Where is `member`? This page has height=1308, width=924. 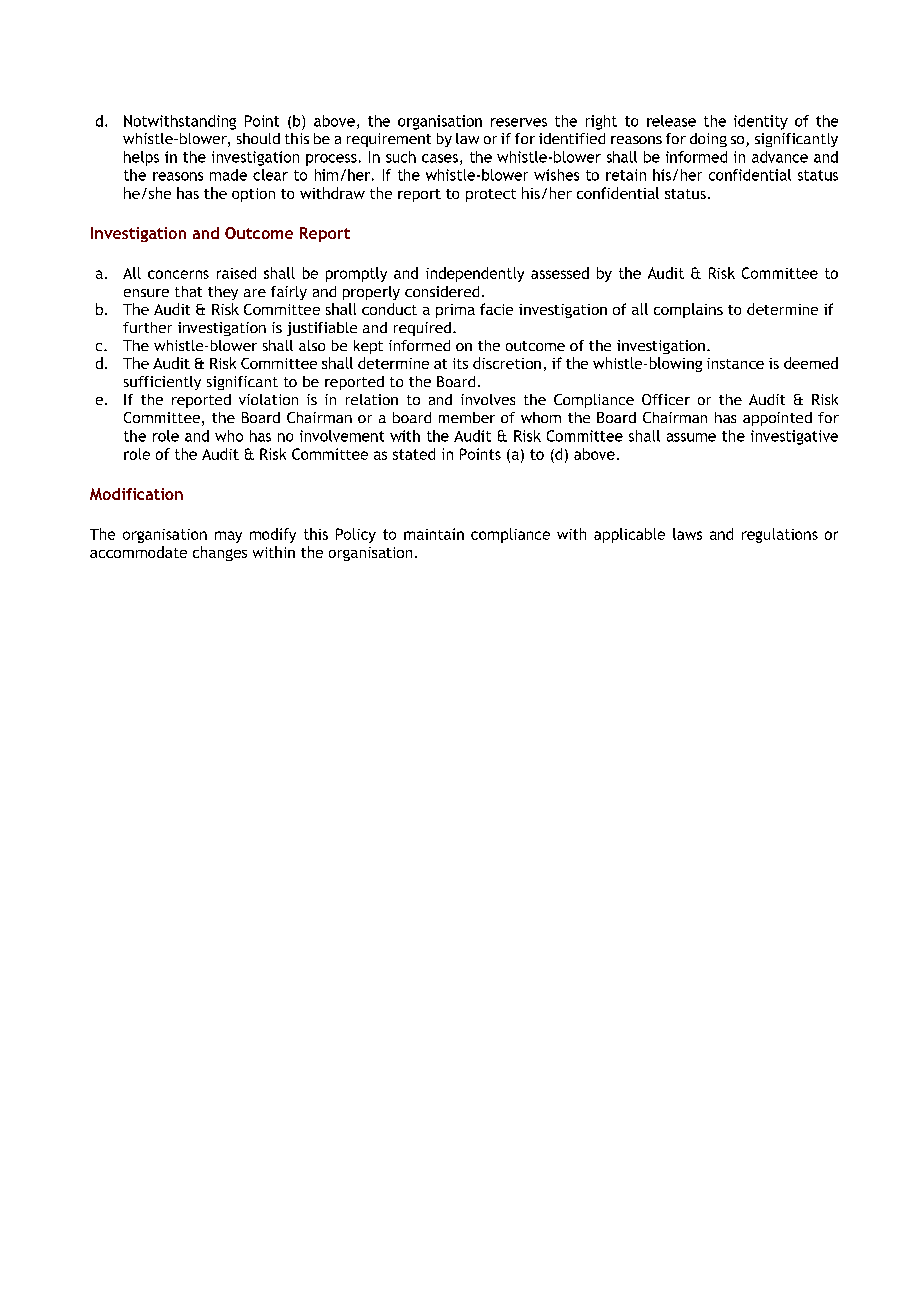 member is located at coordinates (467, 417).
